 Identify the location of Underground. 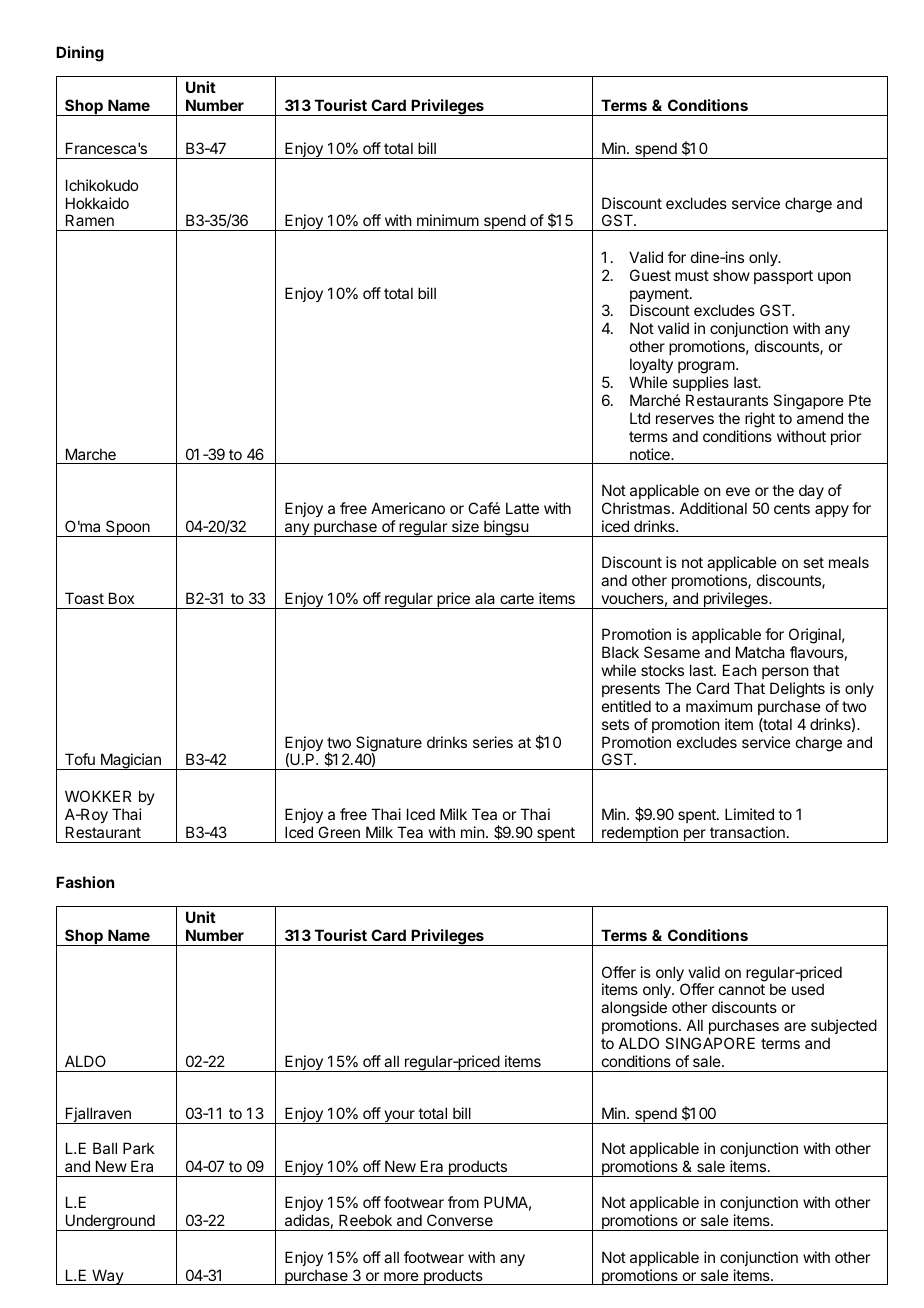
(110, 1222).
